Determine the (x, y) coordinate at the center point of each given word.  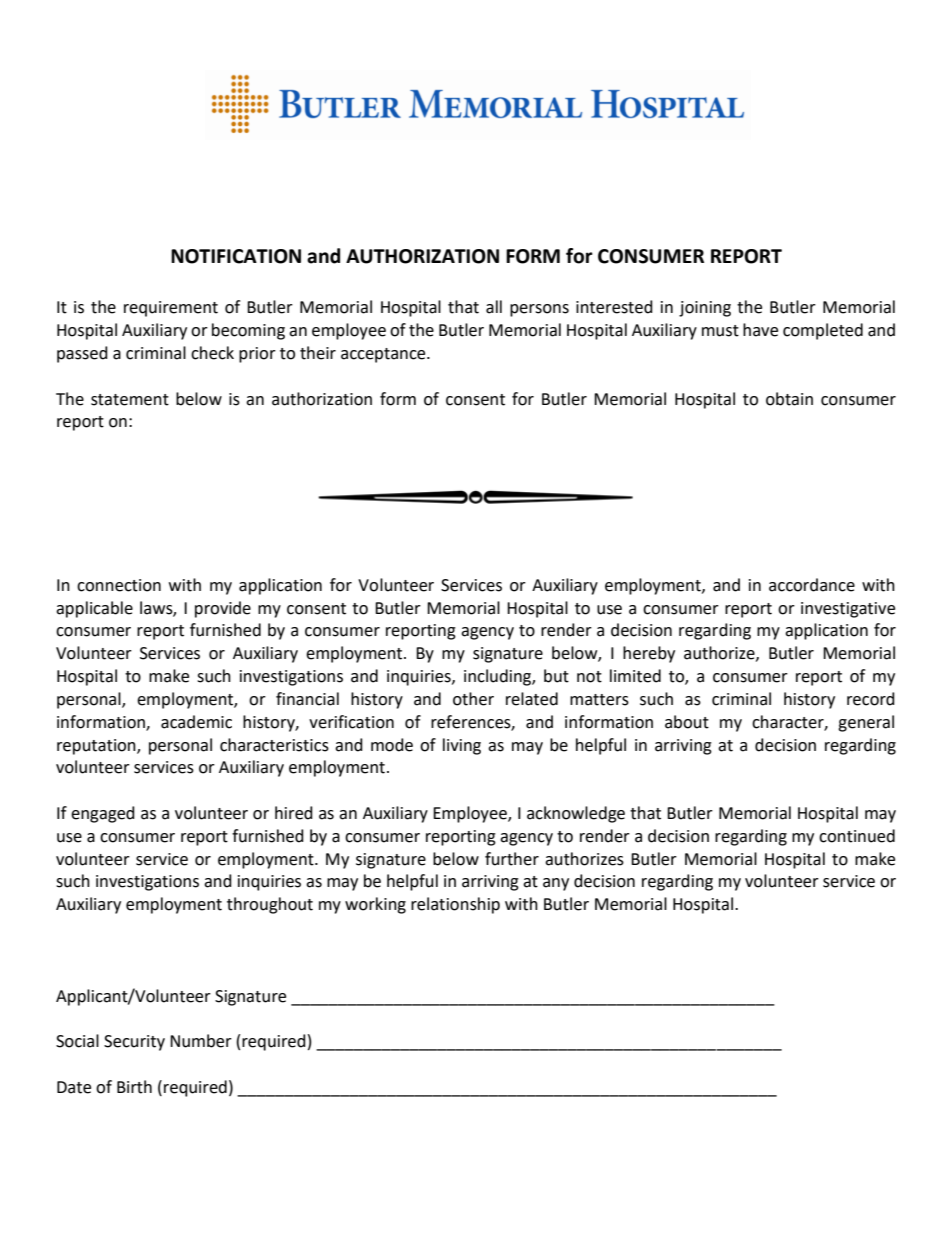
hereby (649, 654)
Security (134, 1043)
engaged (103, 814)
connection (119, 585)
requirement (171, 309)
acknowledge (576, 814)
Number (201, 1041)
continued (857, 836)
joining (705, 309)
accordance (812, 585)
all (494, 307)
